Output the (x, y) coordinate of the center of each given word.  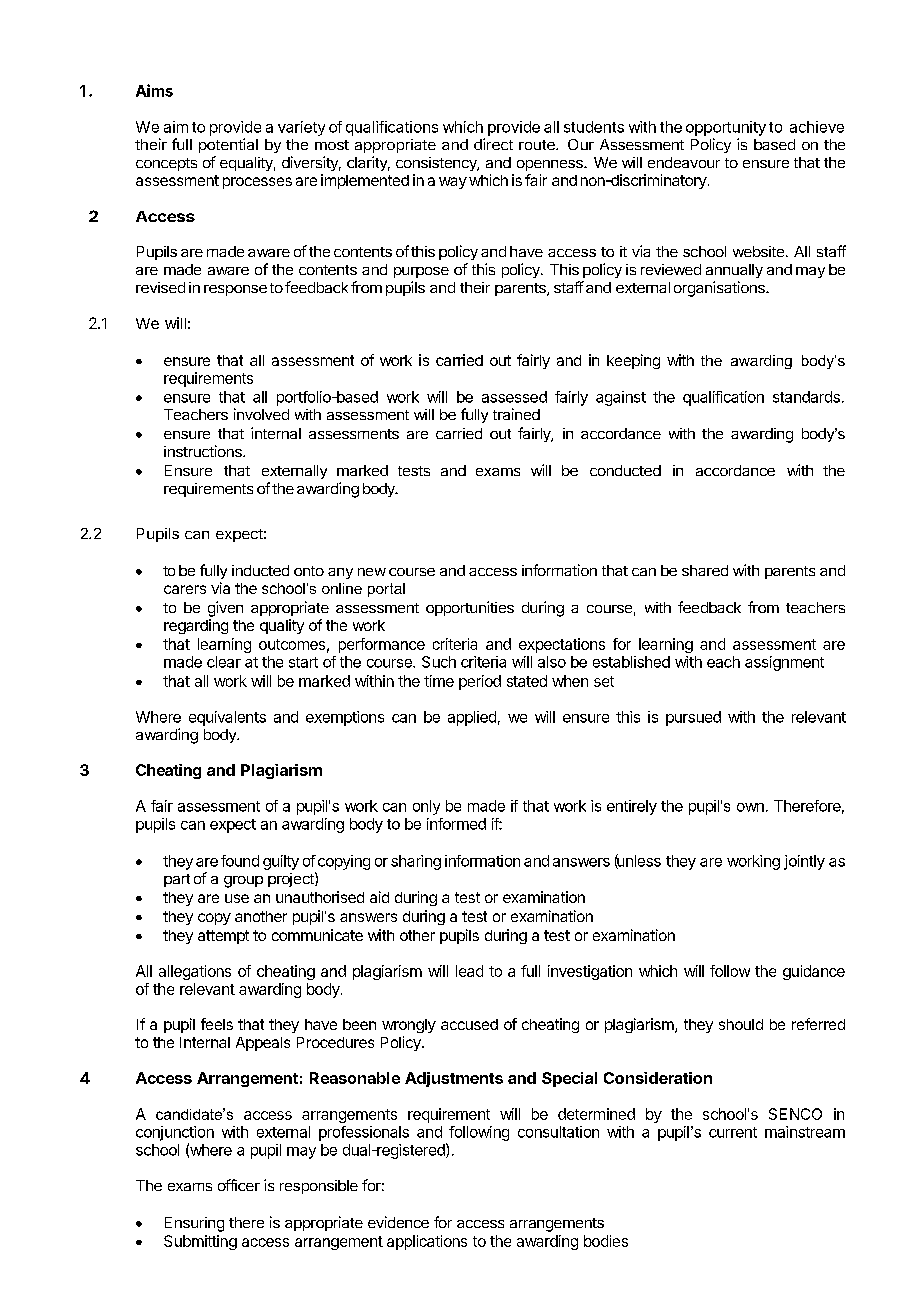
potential (228, 145)
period (480, 682)
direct (493, 144)
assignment (784, 663)
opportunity (726, 128)
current (733, 1132)
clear (224, 662)
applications (427, 1242)
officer (239, 1185)
